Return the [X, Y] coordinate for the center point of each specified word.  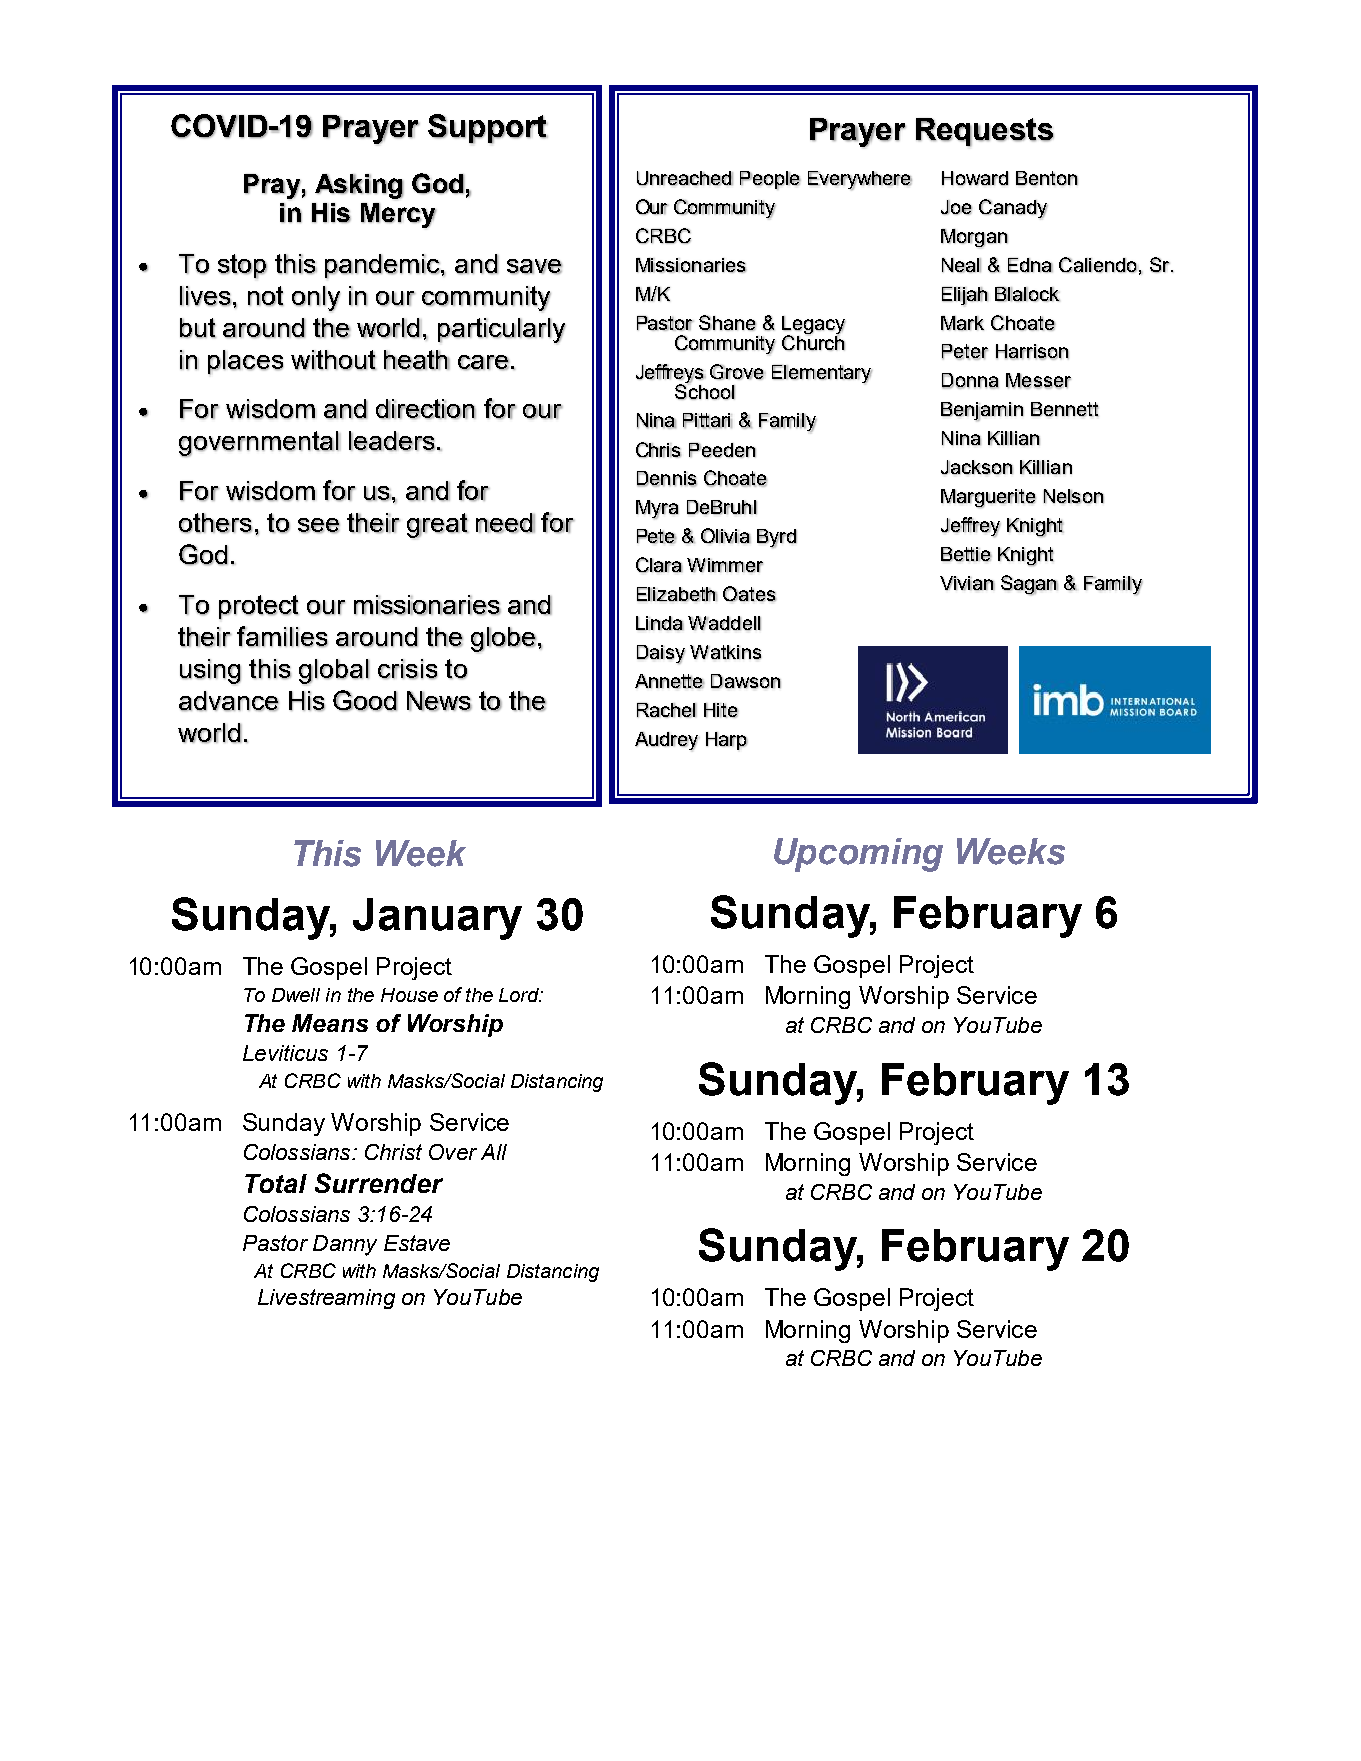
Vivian [967, 583]
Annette [669, 681]
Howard [975, 178]
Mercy [398, 215]
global [334, 671]
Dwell [296, 995]
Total [276, 1183]
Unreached [685, 178]
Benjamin [982, 411]
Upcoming [858, 855]
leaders [392, 441]
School [705, 390]
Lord [520, 995]
